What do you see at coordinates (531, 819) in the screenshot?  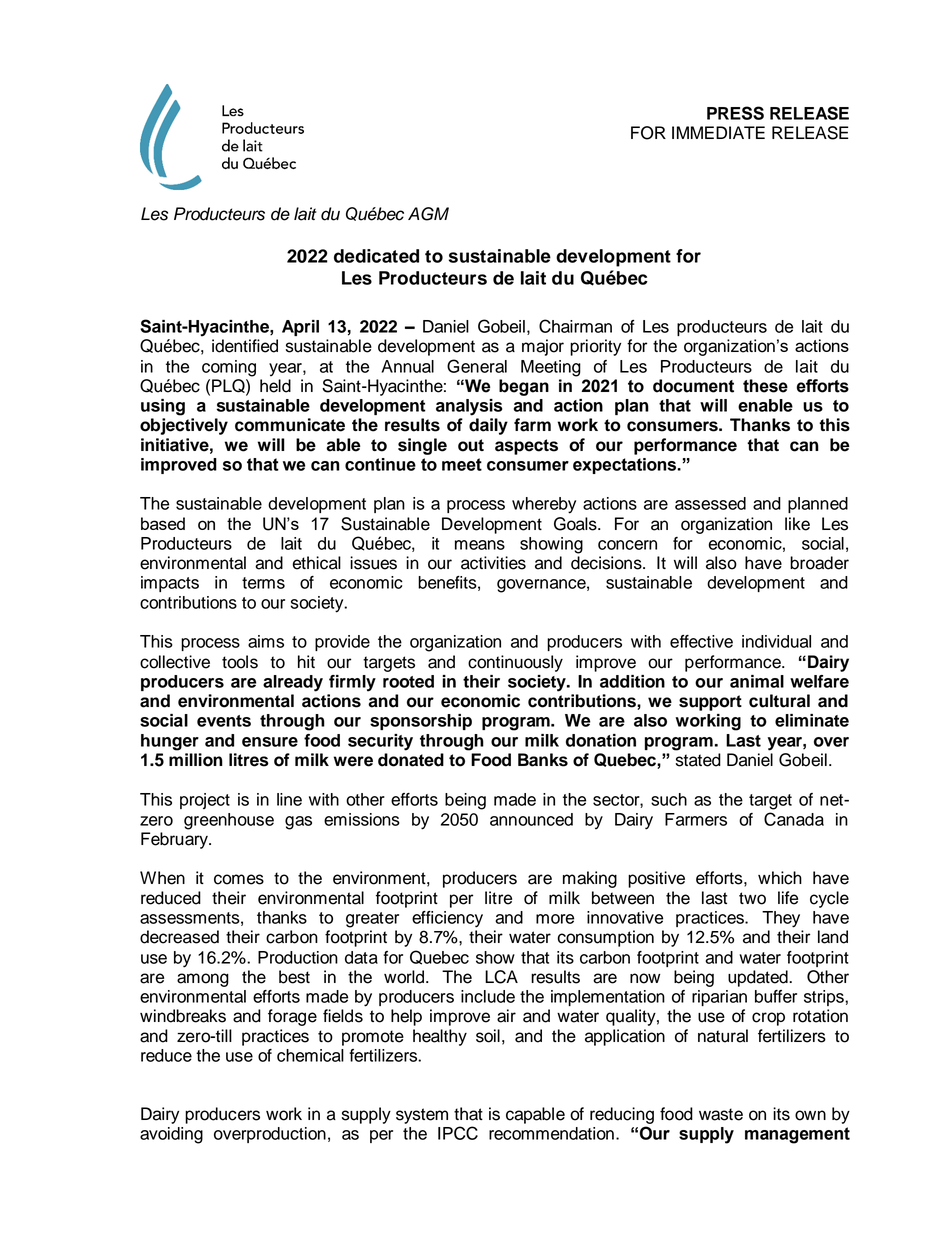 I see `announced` at bounding box center [531, 819].
